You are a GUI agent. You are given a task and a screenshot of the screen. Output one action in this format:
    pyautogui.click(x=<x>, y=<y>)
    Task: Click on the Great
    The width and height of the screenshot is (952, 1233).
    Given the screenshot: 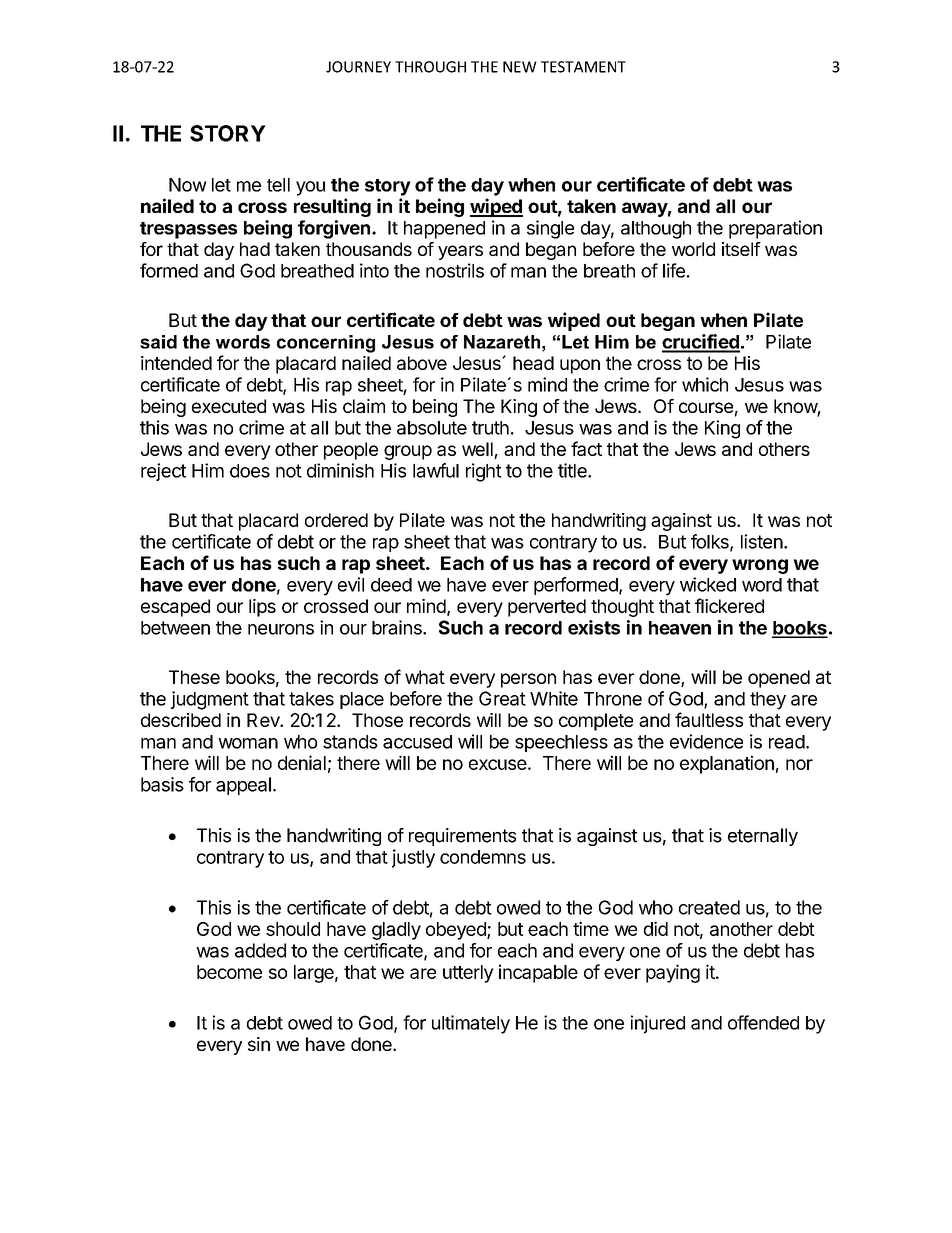 What is the action you would take?
    pyautogui.click(x=502, y=698)
